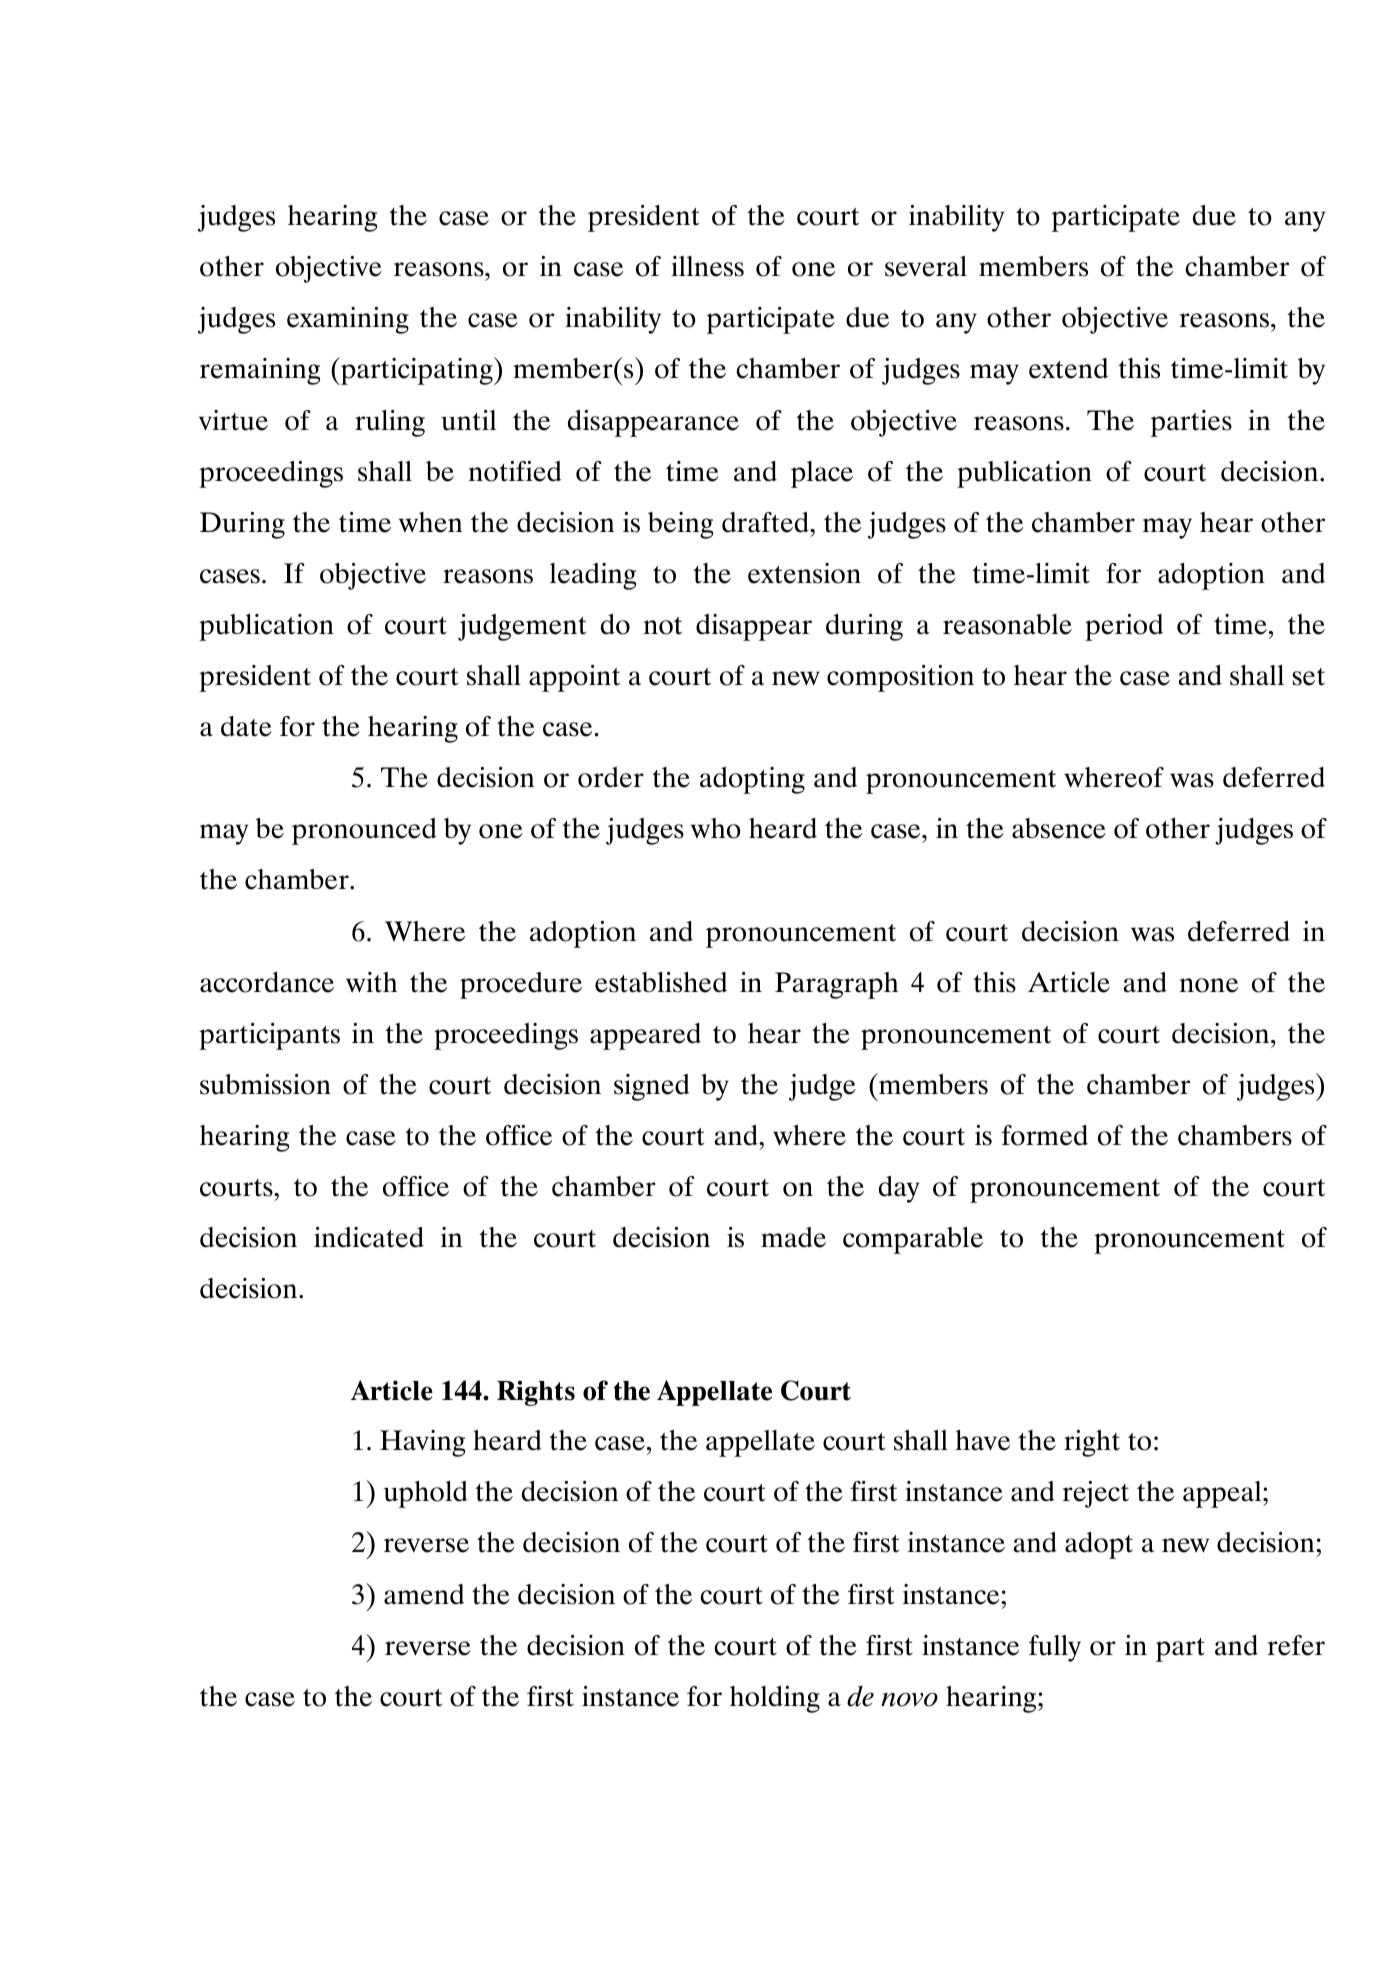 This screenshot has height=1972, width=1395. What do you see at coordinates (1059, 828) in the screenshot?
I see `absence` at bounding box center [1059, 828].
